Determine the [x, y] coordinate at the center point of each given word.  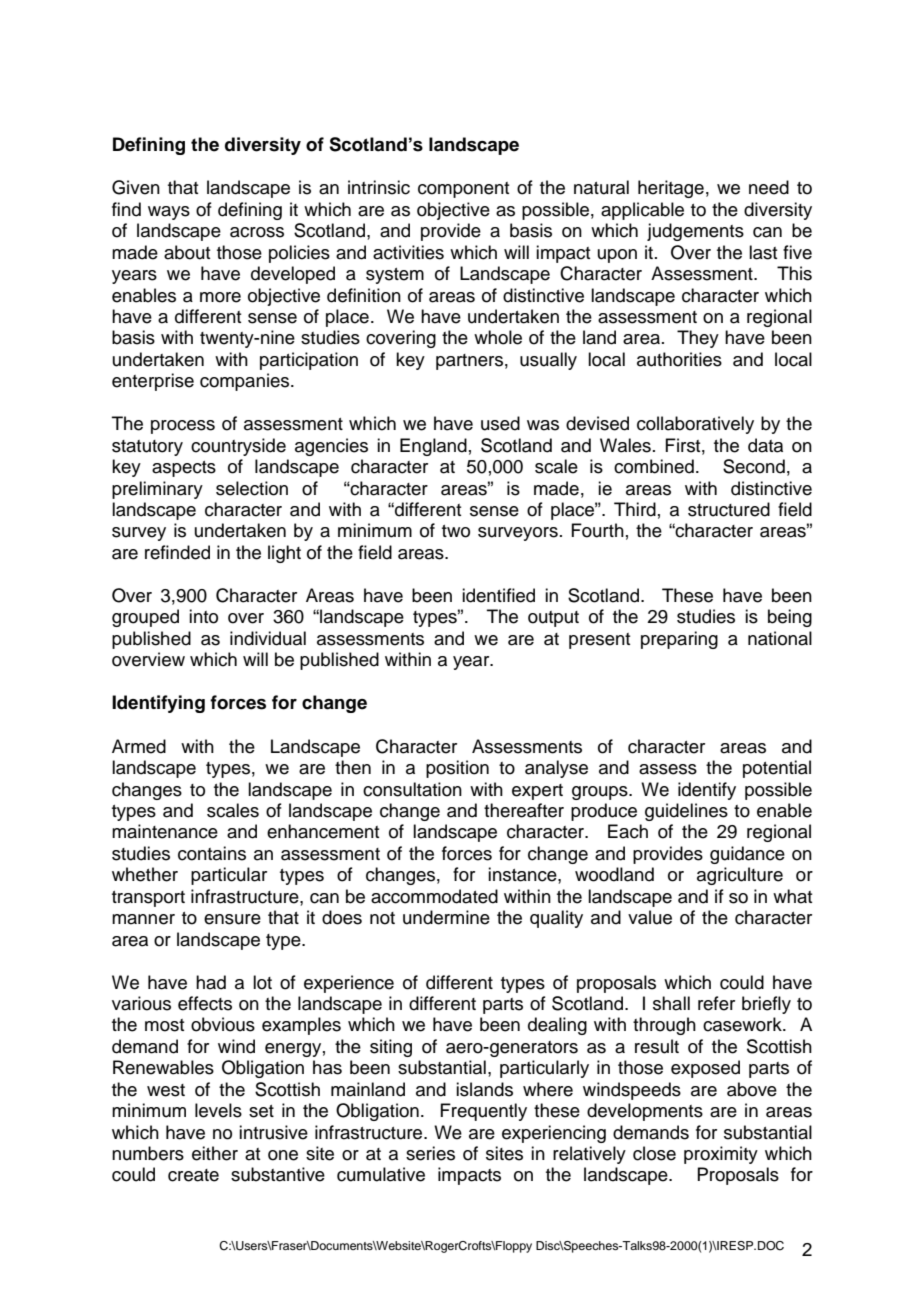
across [257, 232]
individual [268, 638]
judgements [695, 232]
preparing [679, 640]
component [463, 190]
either [215, 1153]
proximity [721, 1155]
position [457, 769]
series [430, 1153]
